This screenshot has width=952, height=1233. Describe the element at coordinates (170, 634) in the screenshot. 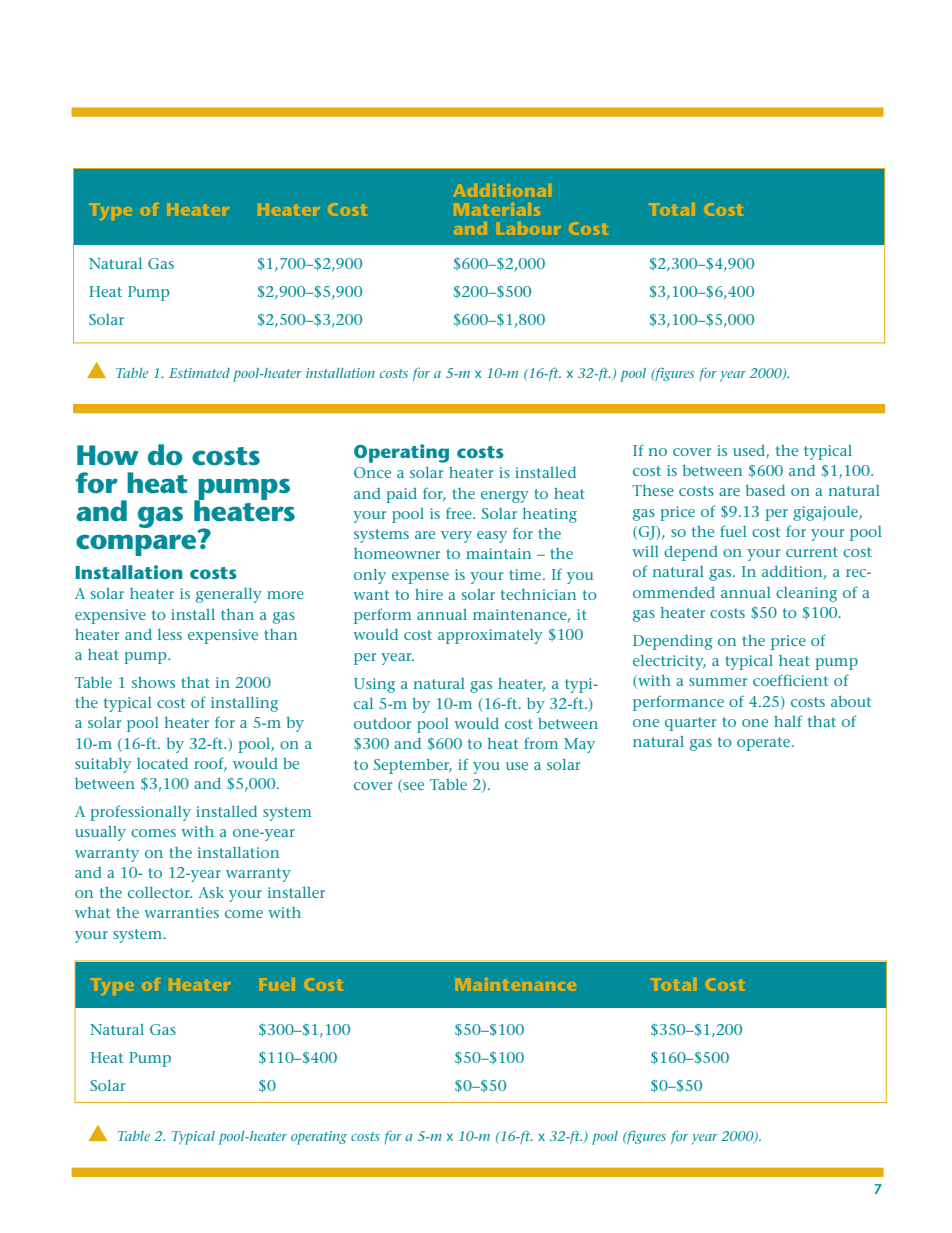

I see `less` at that location.
